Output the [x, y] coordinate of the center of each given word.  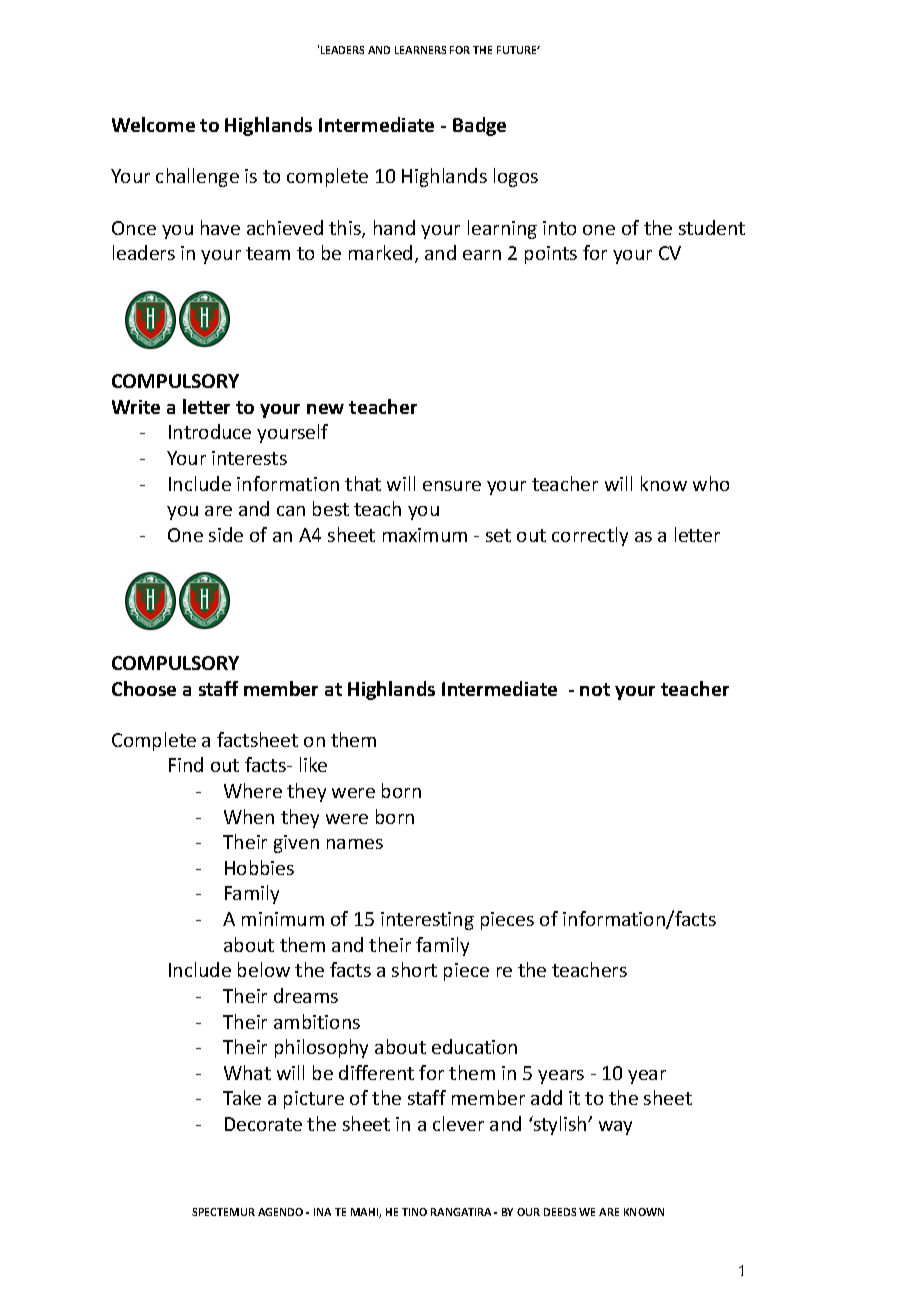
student [712, 227]
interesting [427, 921]
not [595, 689]
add [546, 1097]
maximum [425, 535]
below [264, 969]
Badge [479, 126]
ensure [452, 486]
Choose [144, 688]
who [711, 483]
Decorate [263, 1124]
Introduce [210, 431]
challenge [197, 177]
